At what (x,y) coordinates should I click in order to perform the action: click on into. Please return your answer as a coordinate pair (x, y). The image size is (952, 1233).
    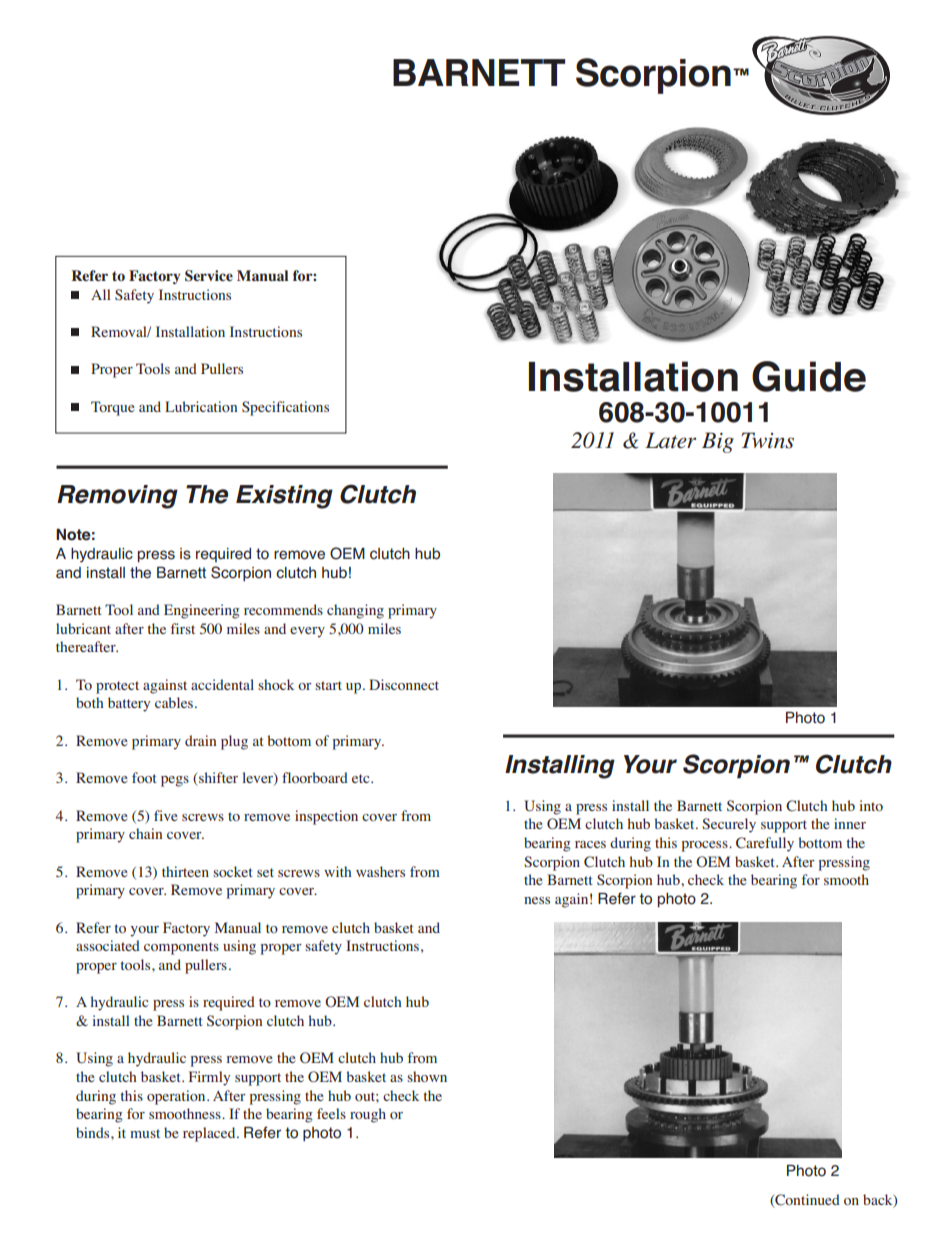
    Looking at the image, I should click on (871, 805).
